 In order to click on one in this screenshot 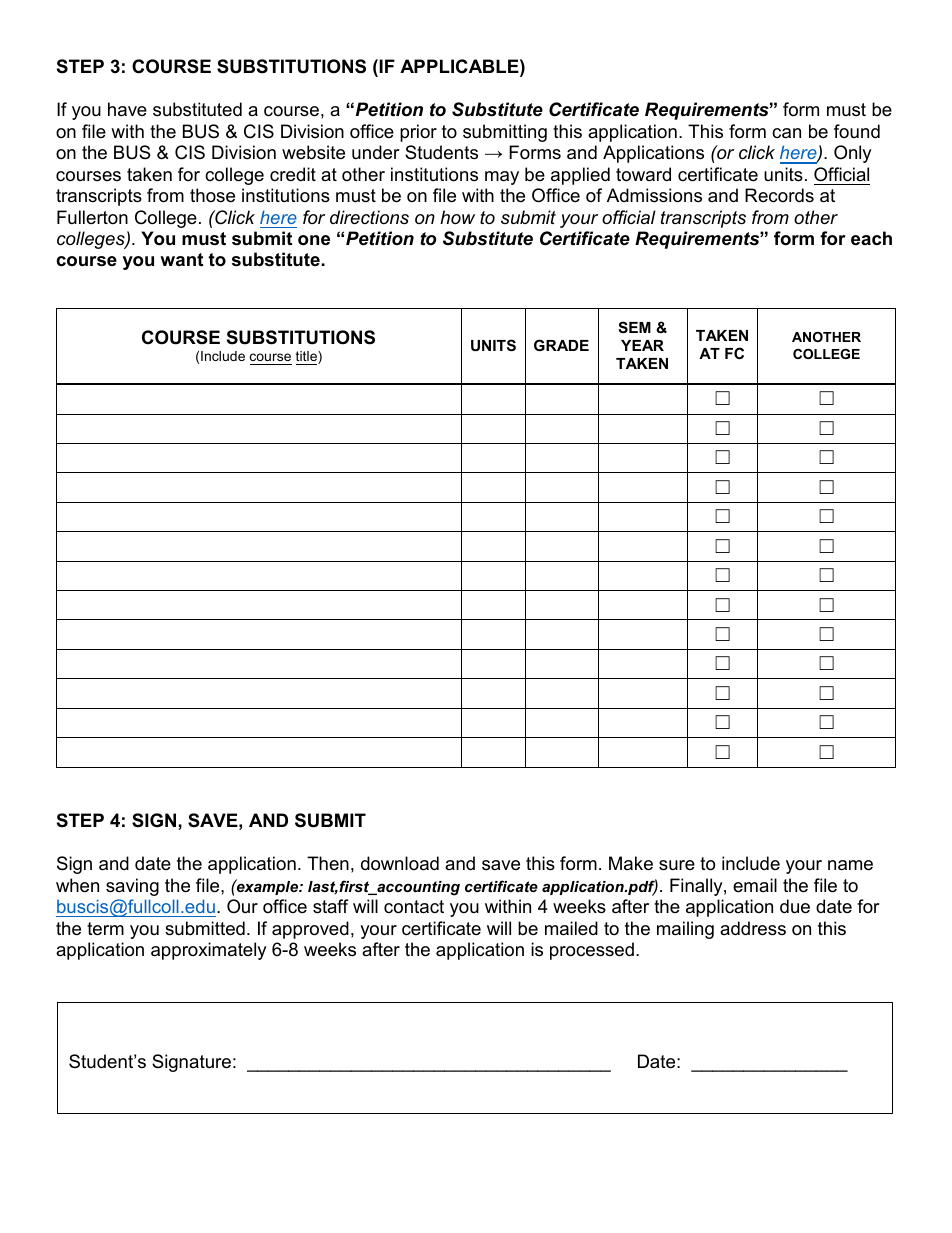, I will do `click(314, 240)`.
